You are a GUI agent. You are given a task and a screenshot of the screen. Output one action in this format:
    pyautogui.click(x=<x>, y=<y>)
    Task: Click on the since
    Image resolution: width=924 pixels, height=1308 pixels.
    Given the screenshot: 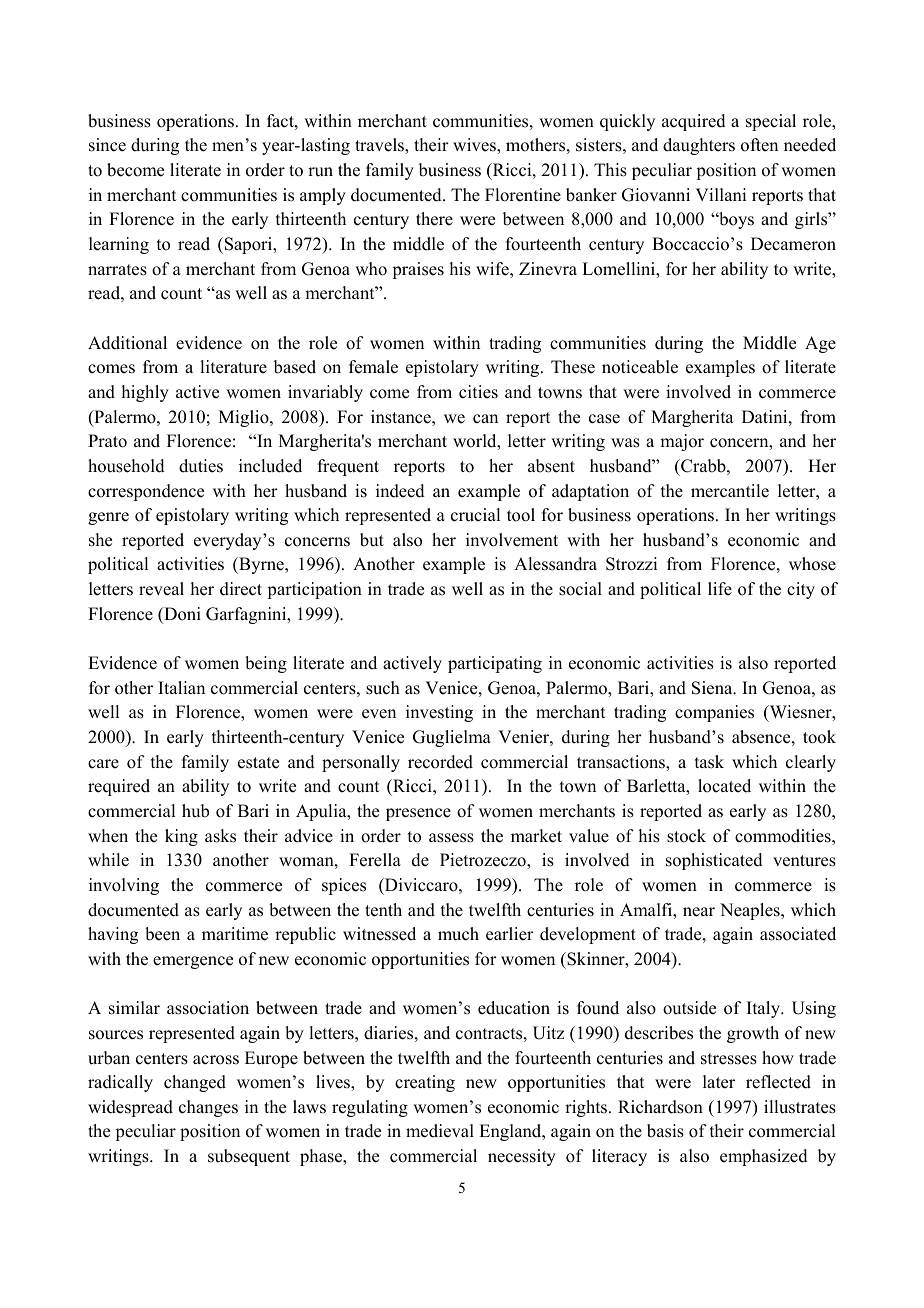 What is the action you would take?
    pyautogui.click(x=107, y=145)
